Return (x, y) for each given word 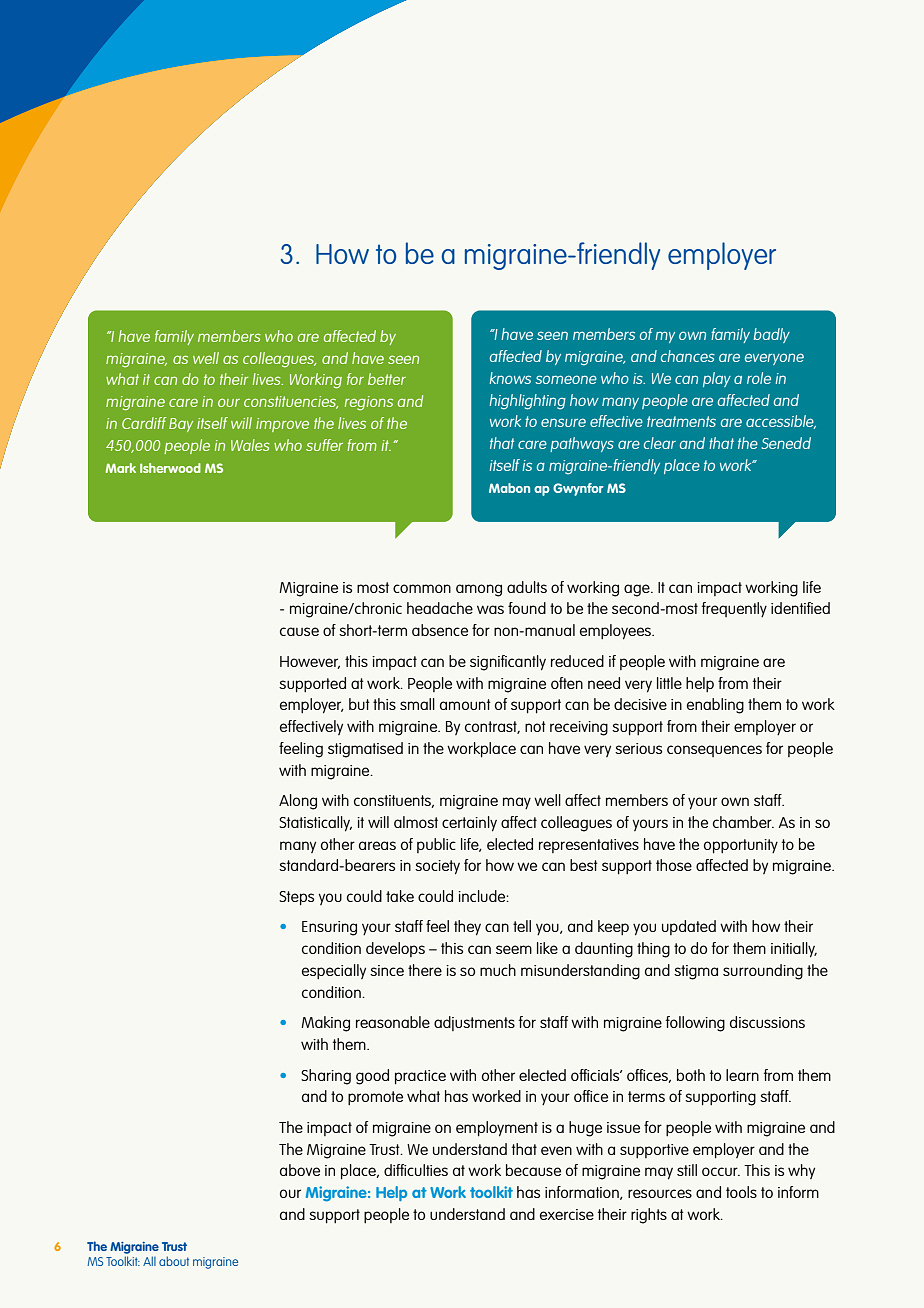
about (174, 1261)
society (437, 867)
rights (649, 1216)
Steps (296, 898)
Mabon (509, 488)
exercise (567, 1214)
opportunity (741, 846)
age (638, 590)
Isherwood (170, 468)
